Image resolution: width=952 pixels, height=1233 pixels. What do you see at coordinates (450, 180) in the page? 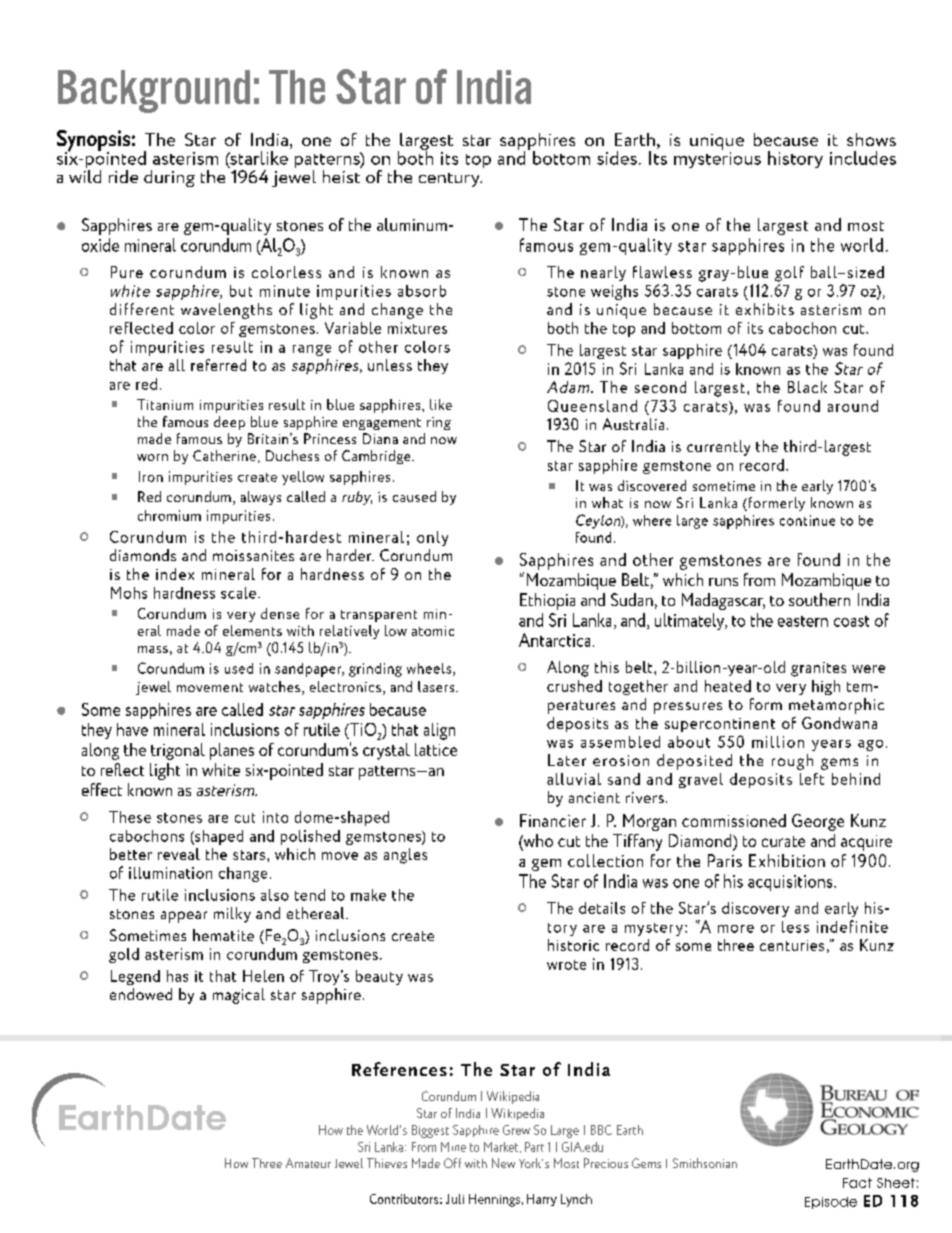
I see `century` at bounding box center [450, 180].
